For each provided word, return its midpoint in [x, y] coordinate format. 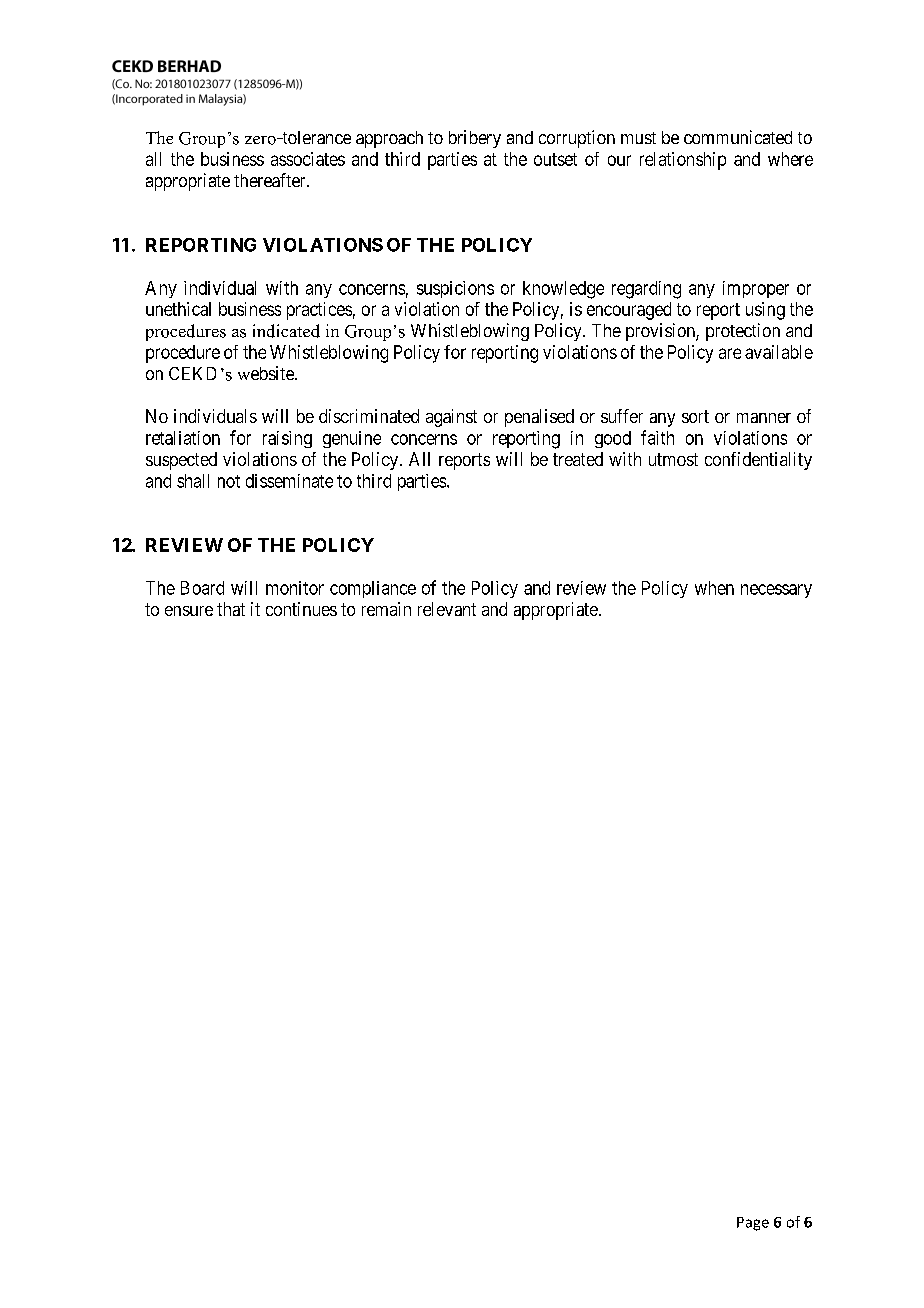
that [231, 609]
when [714, 588]
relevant [447, 609]
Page [753, 1224]
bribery [475, 139]
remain [386, 609]
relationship [683, 161]
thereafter [271, 180]
